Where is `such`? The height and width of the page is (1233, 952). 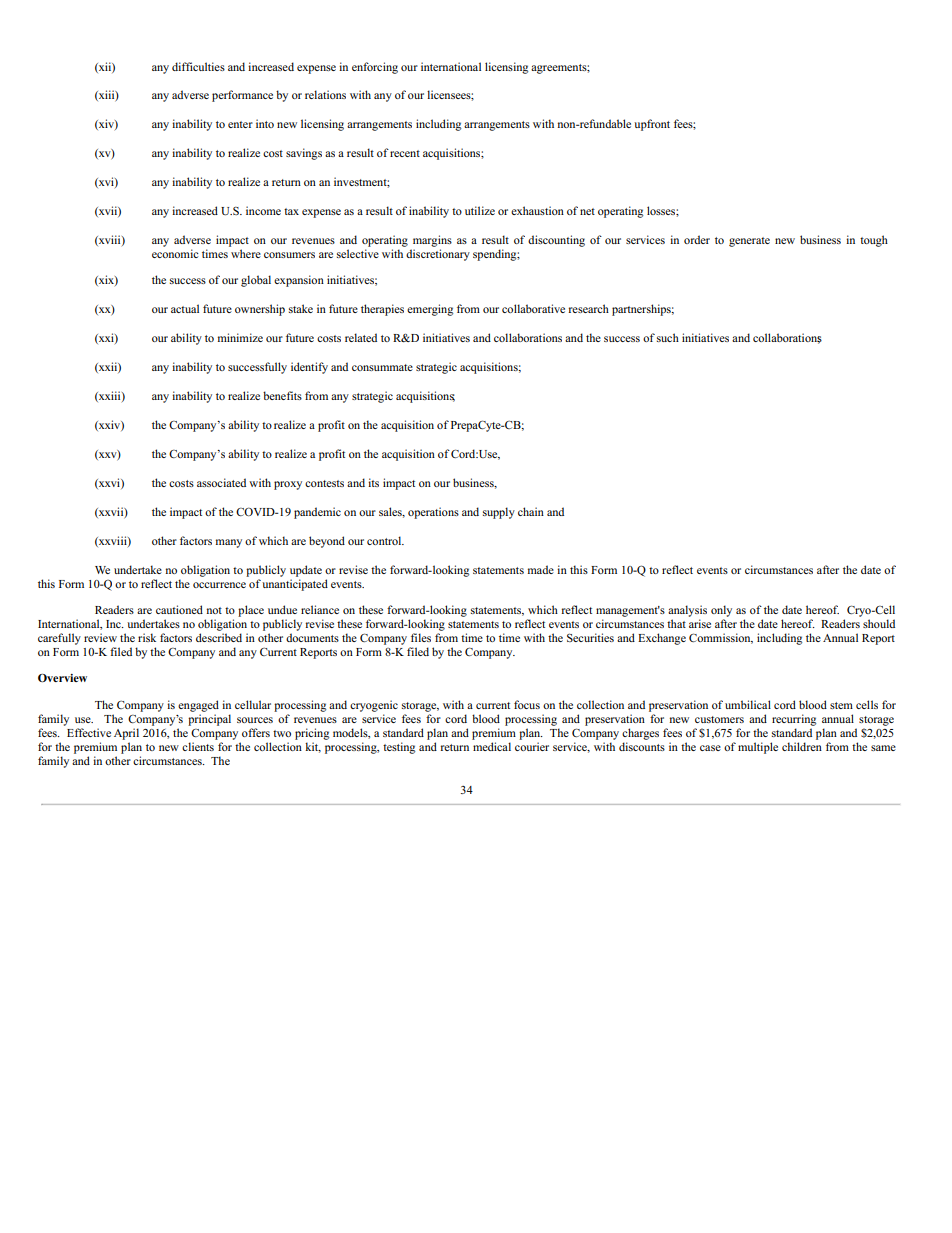
such is located at coordinates (668, 337).
